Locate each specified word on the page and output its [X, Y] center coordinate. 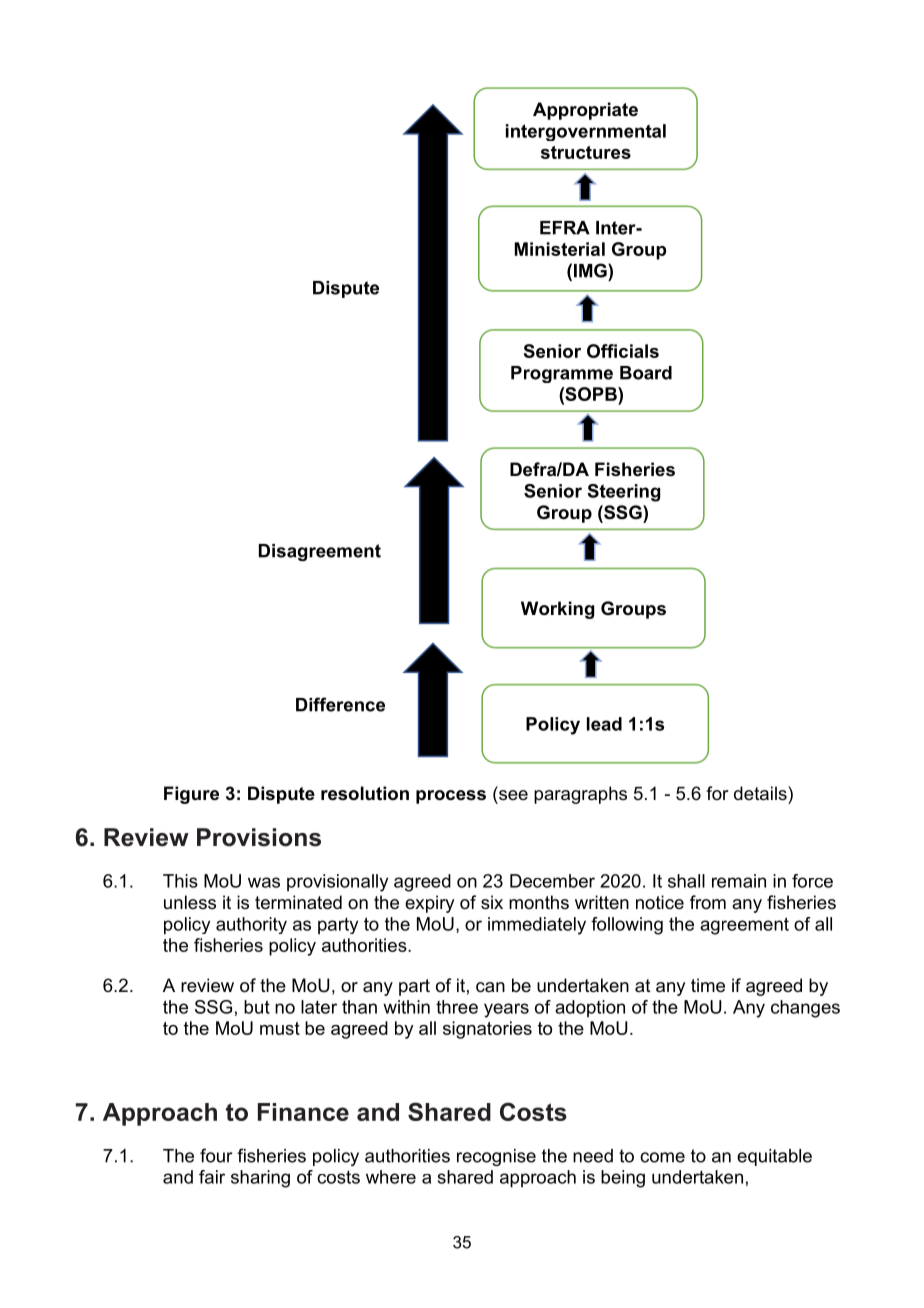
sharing [260, 1179]
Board [646, 373]
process [451, 797]
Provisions [259, 837]
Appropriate [585, 111]
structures [586, 152]
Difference [340, 704]
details [761, 793]
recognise [496, 1157]
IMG [591, 270]
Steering [623, 493]
